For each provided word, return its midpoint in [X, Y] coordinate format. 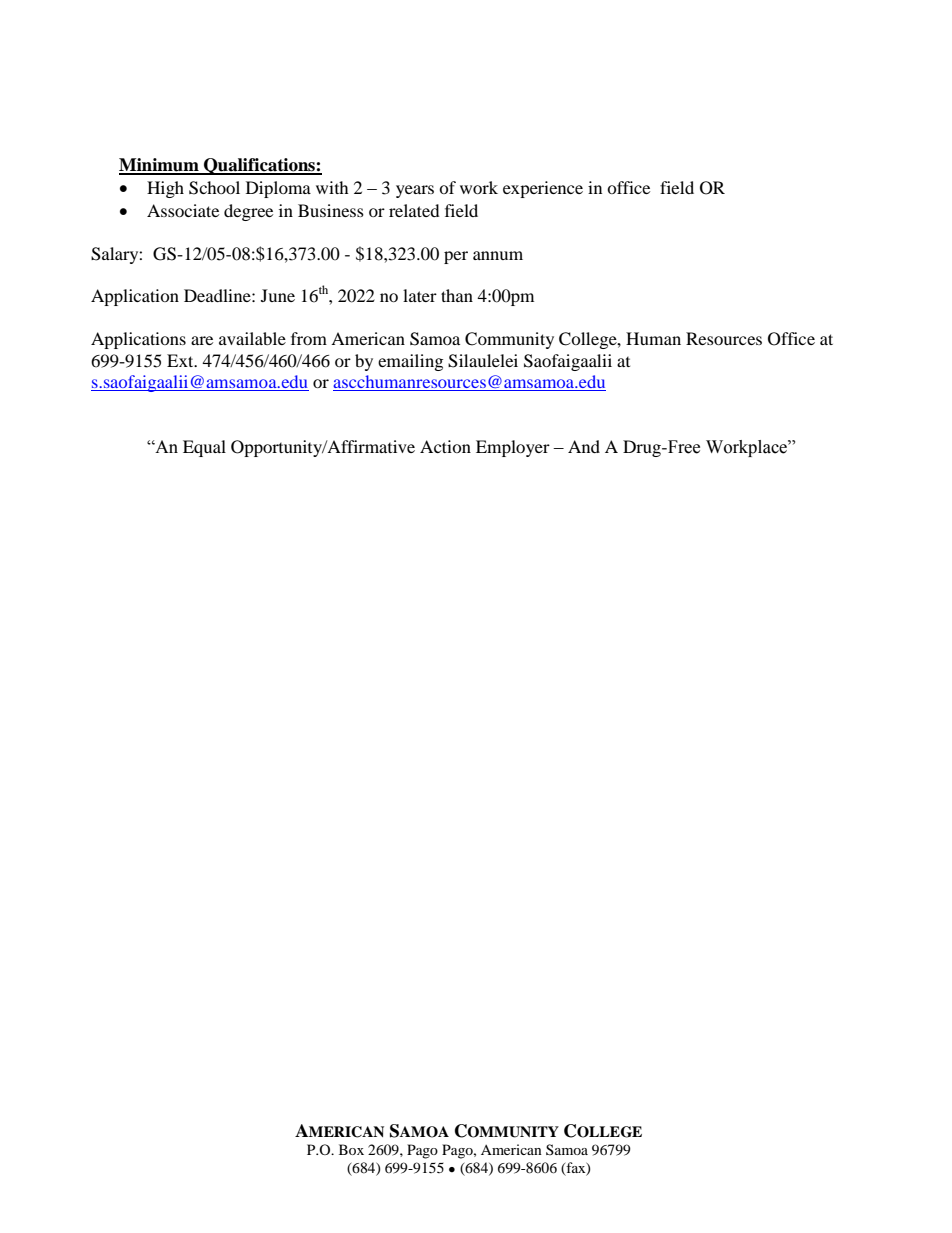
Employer [513, 448]
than [457, 295]
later [420, 295]
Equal [204, 448]
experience [543, 189]
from [309, 338]
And [584, 446]
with [332, 187]
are [202, 340]
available [252, 338]
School [214, 188]
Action [445, 446]
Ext [181, 360]
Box [351, 1149]
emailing [410, 362]
